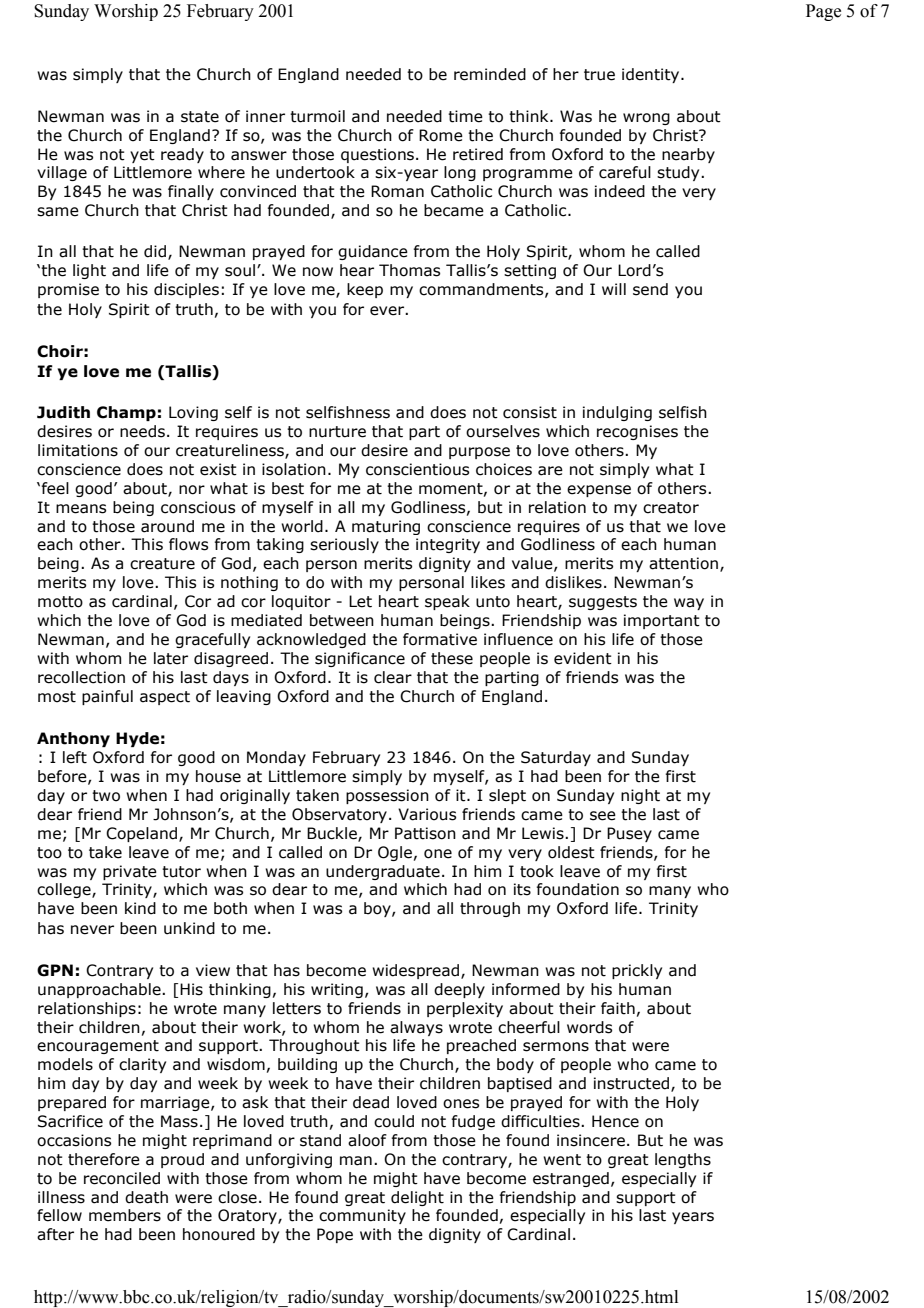  What do you see at coordinates (637, 432) in the document?
I see `recognises` at bounding box center [637, 432].
